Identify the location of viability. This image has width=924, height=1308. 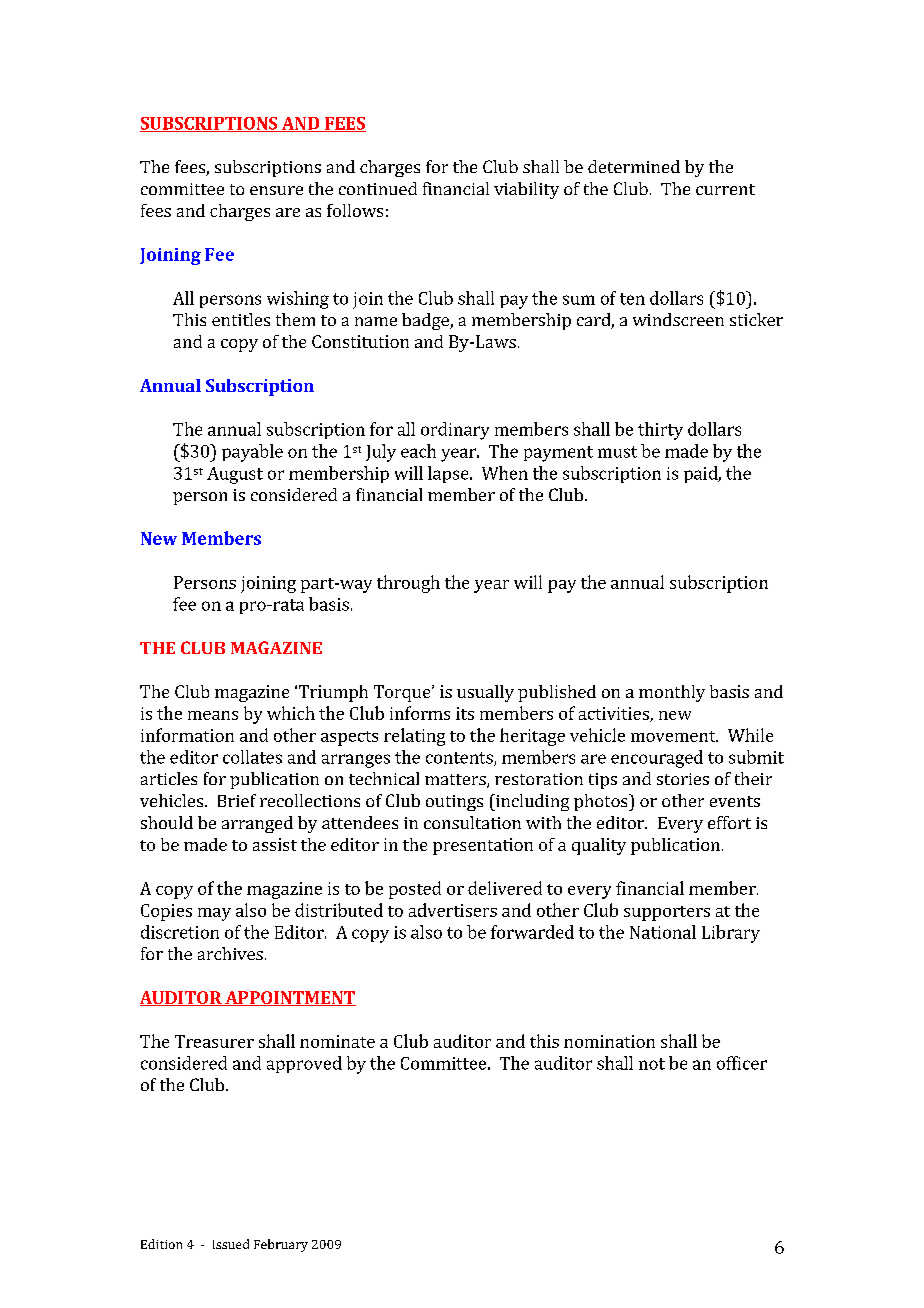
(526, 190).
